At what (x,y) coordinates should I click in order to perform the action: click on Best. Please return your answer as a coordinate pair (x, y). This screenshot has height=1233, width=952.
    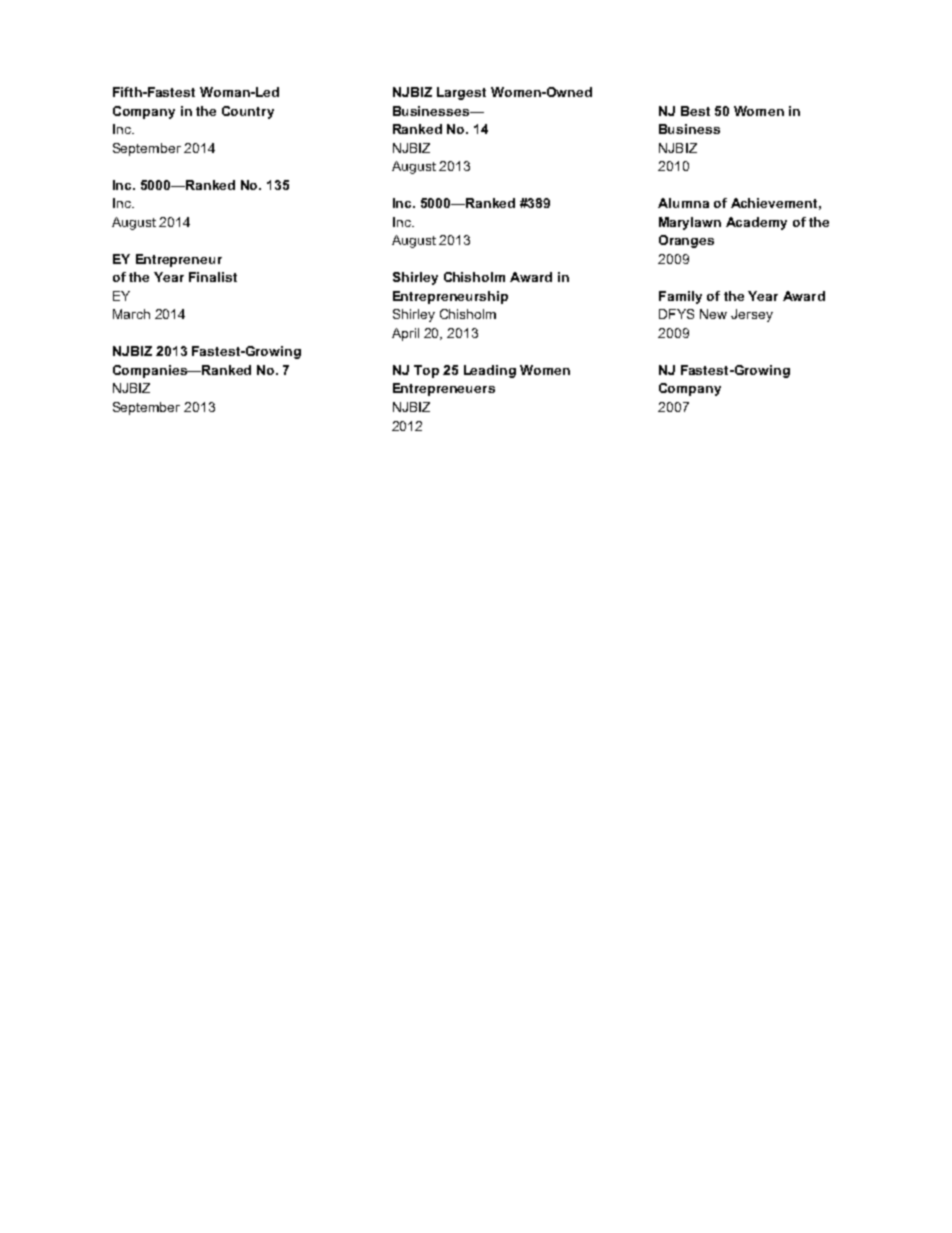
    Looking at the image, I should click on (695, 111).
